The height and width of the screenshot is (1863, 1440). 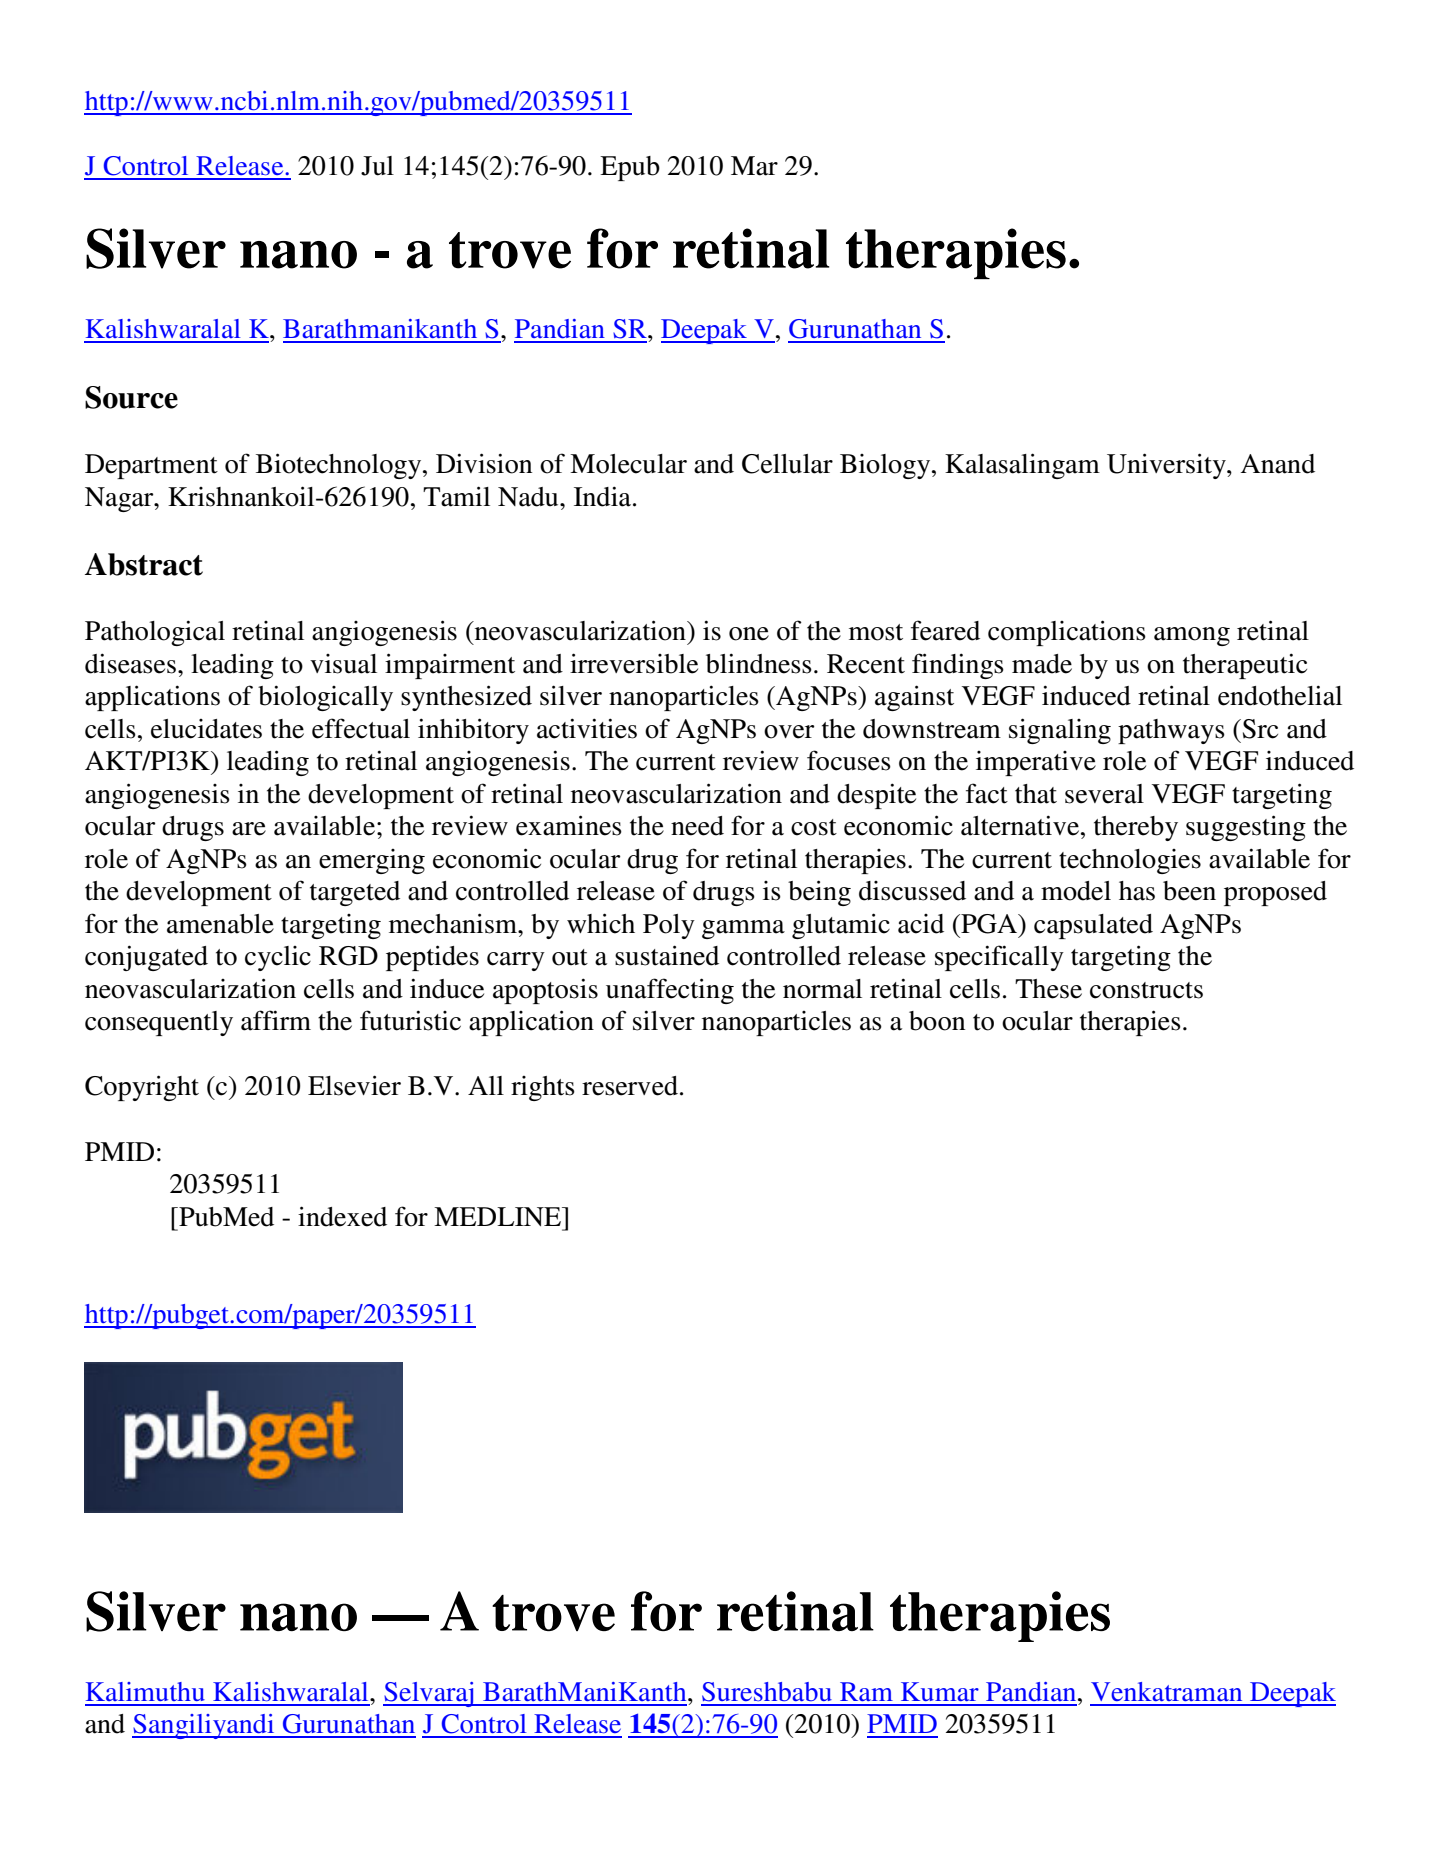 What do you see at coordinates (697, 826) in the screenshot?
I see `need` at bounding box center [697, 826].
